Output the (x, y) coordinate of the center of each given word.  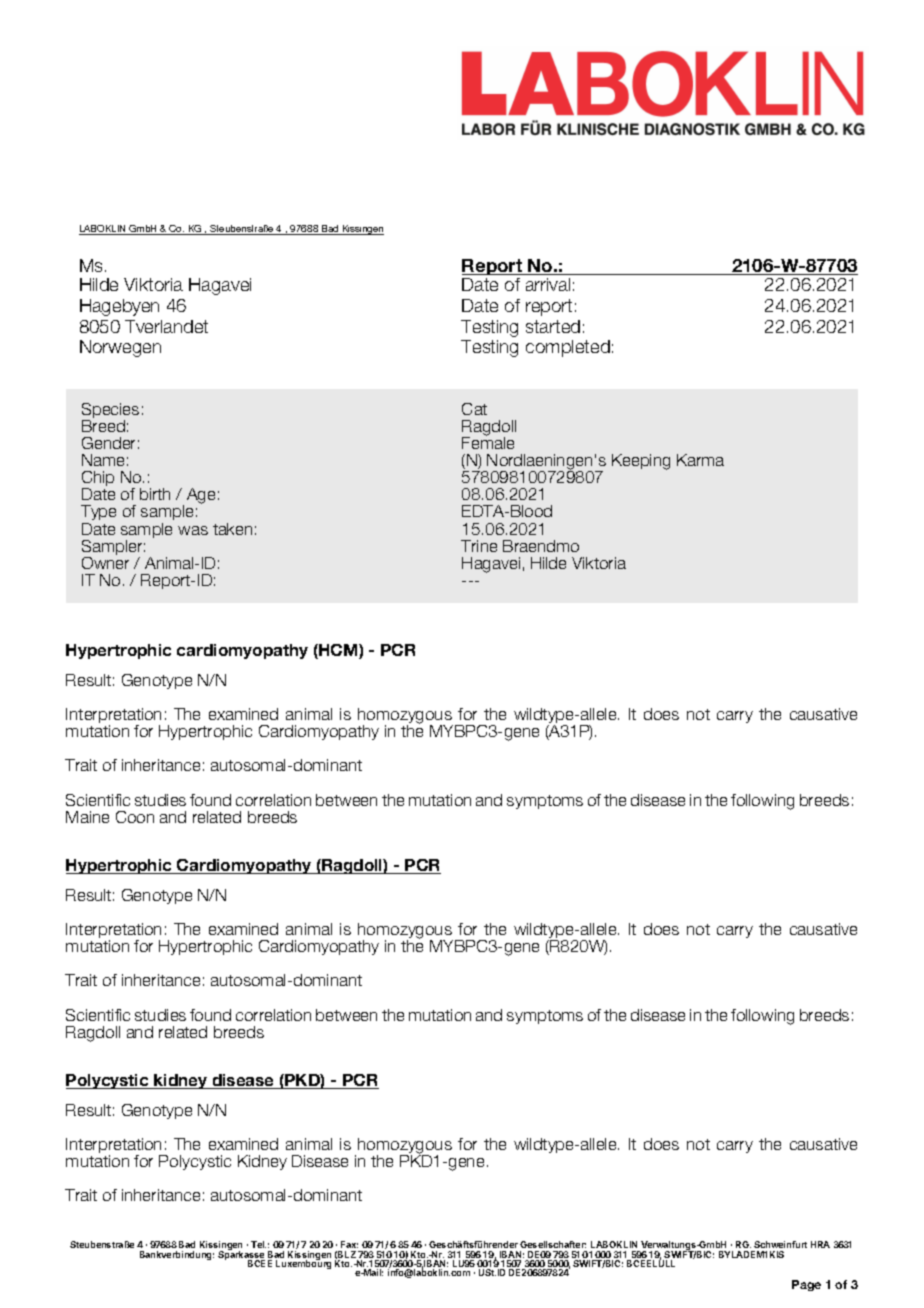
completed (568, 348)
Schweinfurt (780, 1246)
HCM (338, 651)
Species (110, 412)
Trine (479, 546)
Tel (258, 1244)
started (553, 326)
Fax (349, 1246)
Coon (135, 817)
